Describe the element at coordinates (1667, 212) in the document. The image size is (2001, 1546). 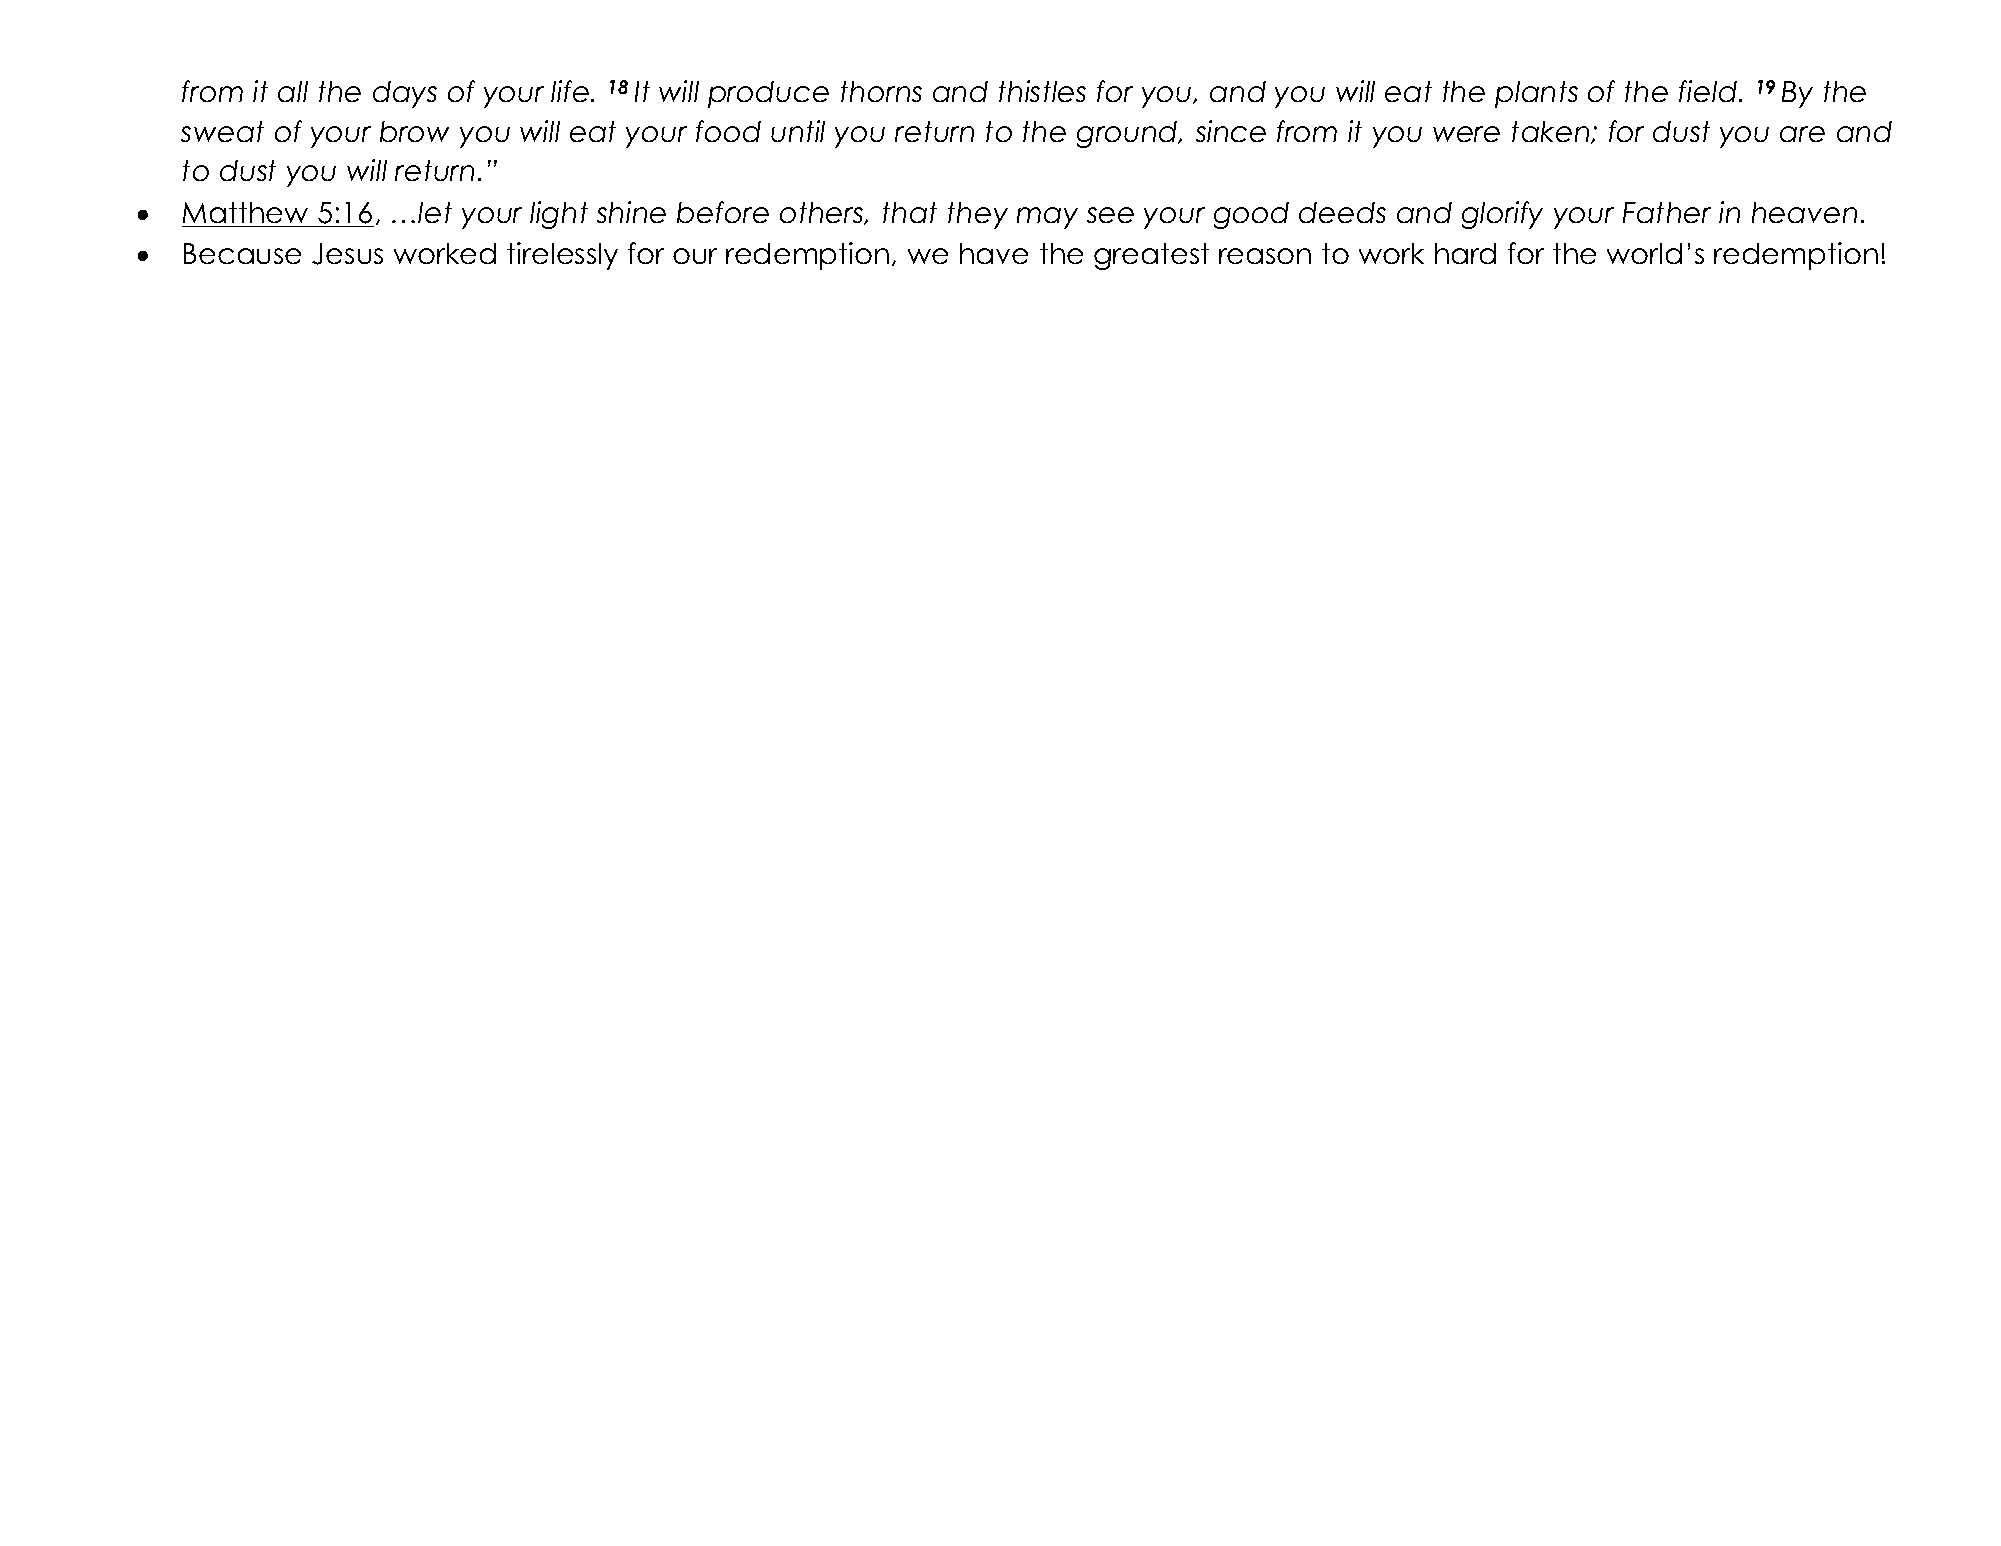
I see `Father` at that location.
